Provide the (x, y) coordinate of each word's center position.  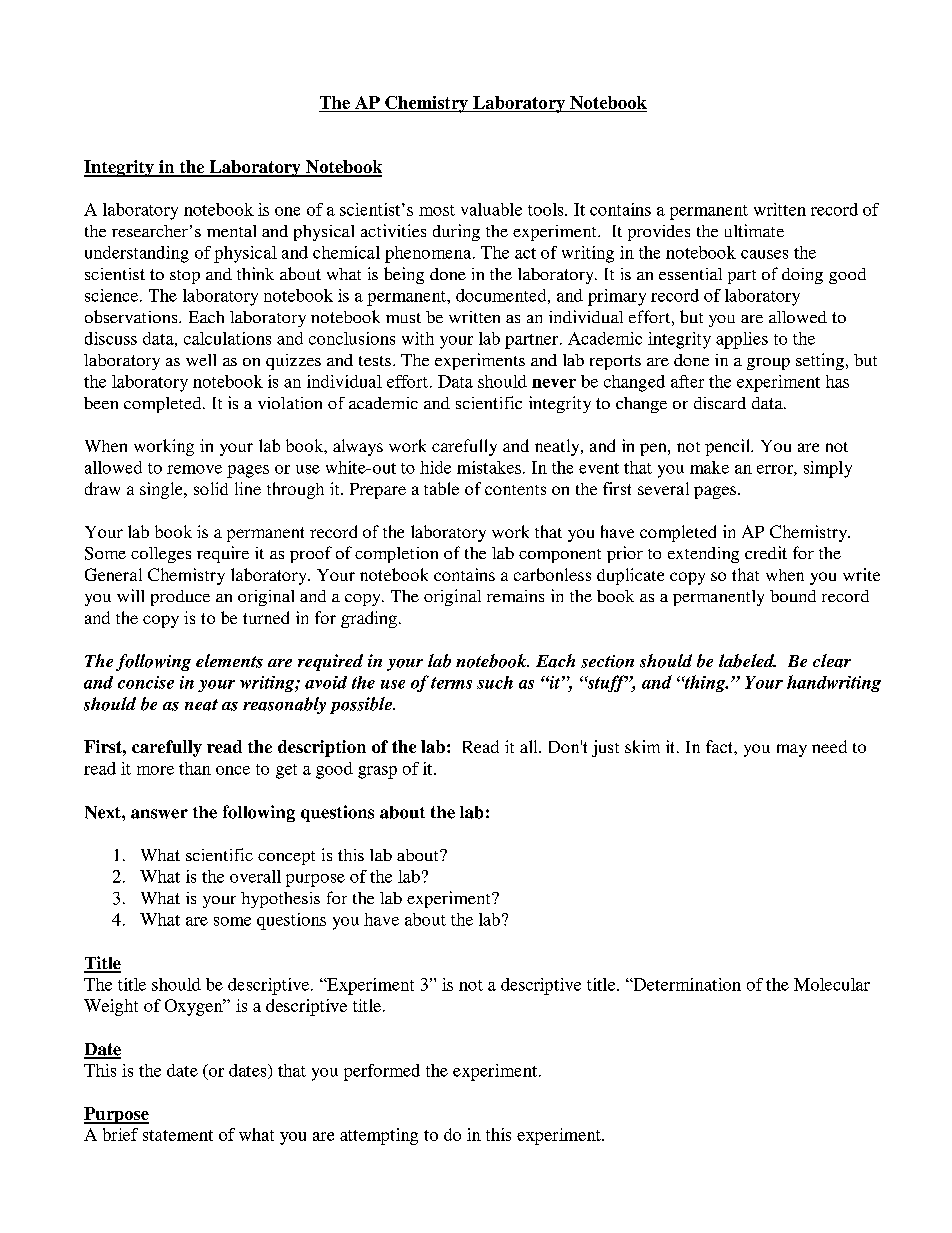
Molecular (832, 984)
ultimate (754, 230)
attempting (379, 1136)
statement (178, 1135)
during (456, 232)
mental (231, 231)
